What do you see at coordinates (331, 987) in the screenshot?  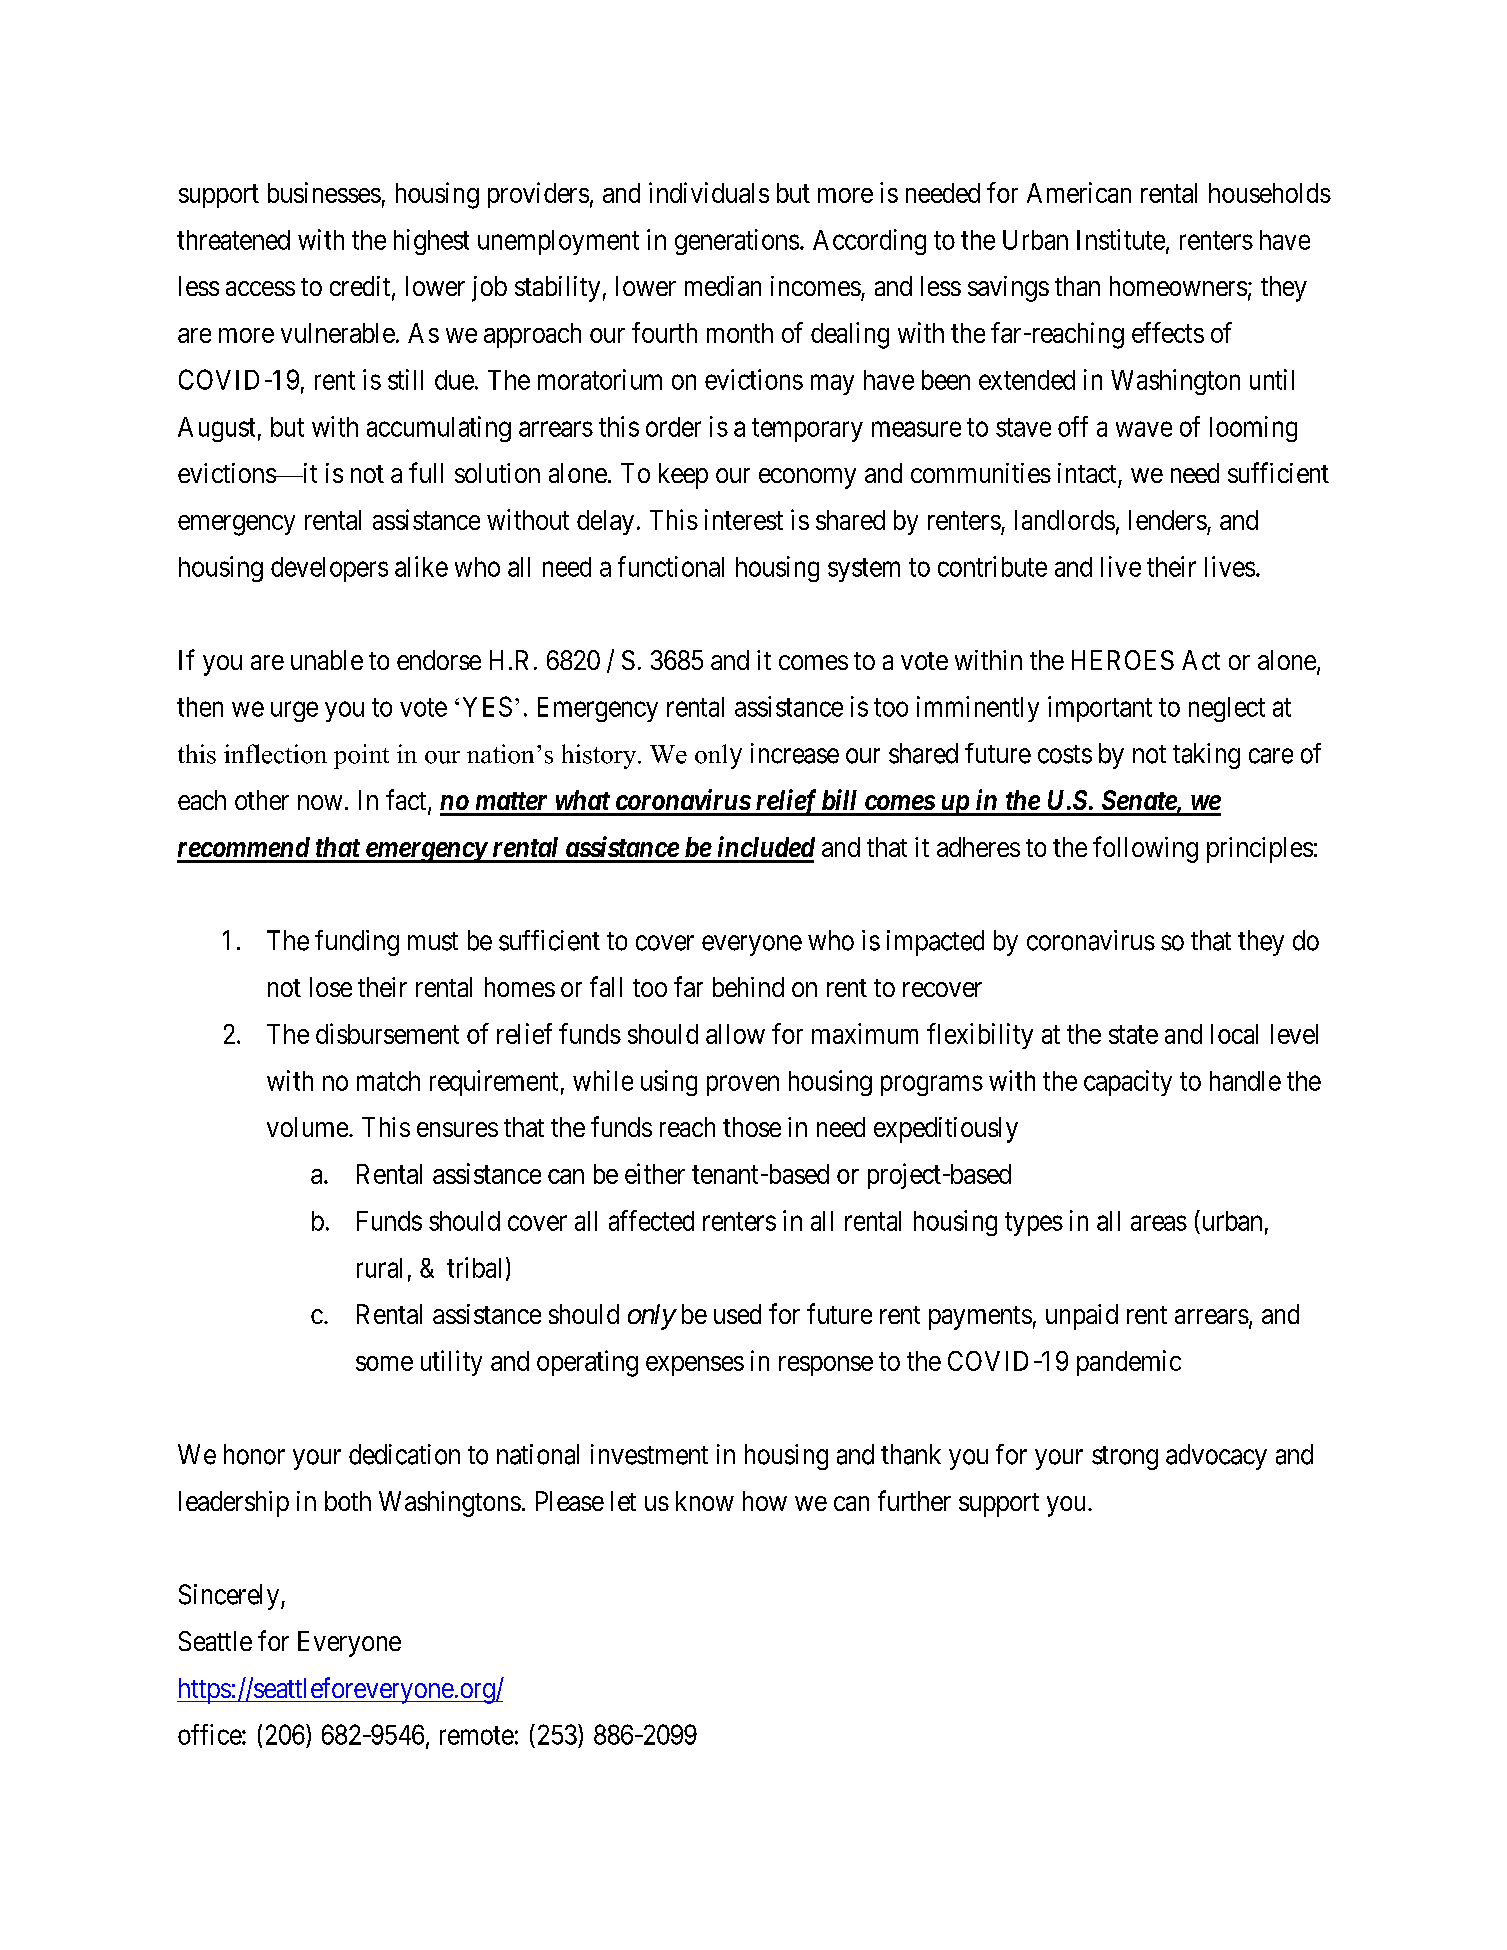 I see `lose` at bounding box center [331, 987].
